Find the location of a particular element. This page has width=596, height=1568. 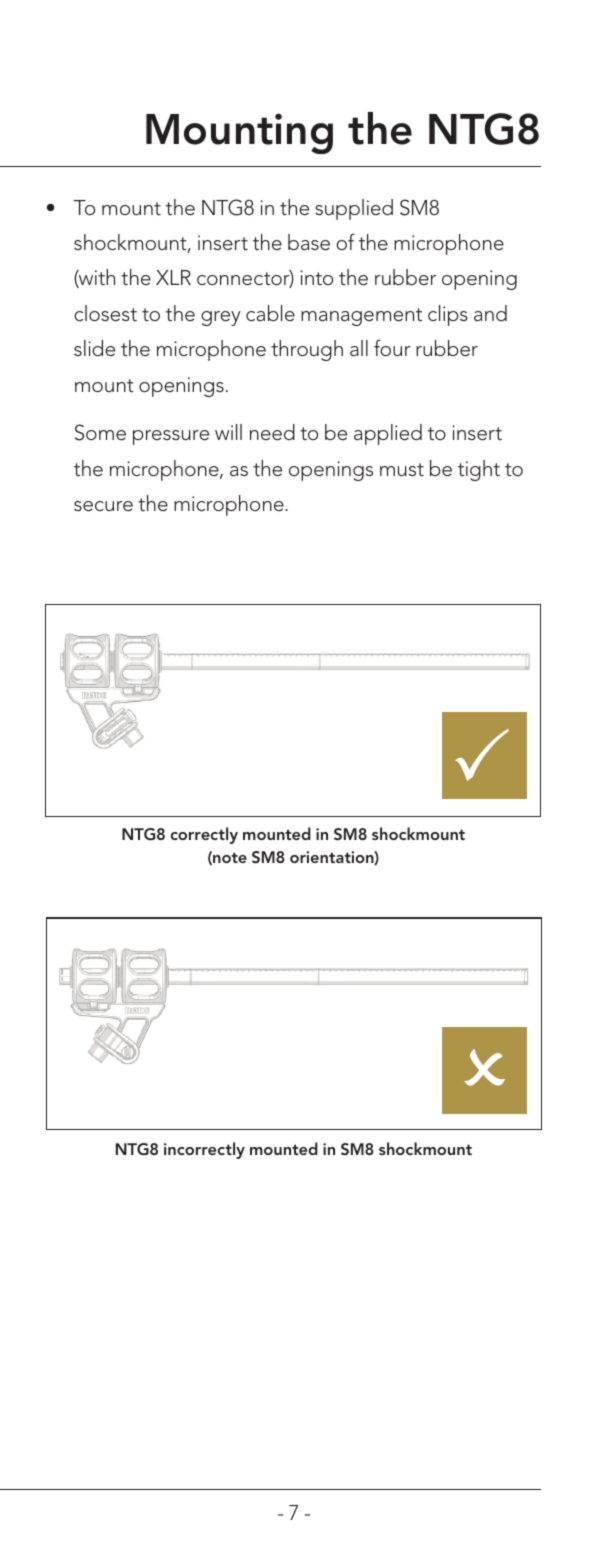

applied is located at coordinates (388, 434).
